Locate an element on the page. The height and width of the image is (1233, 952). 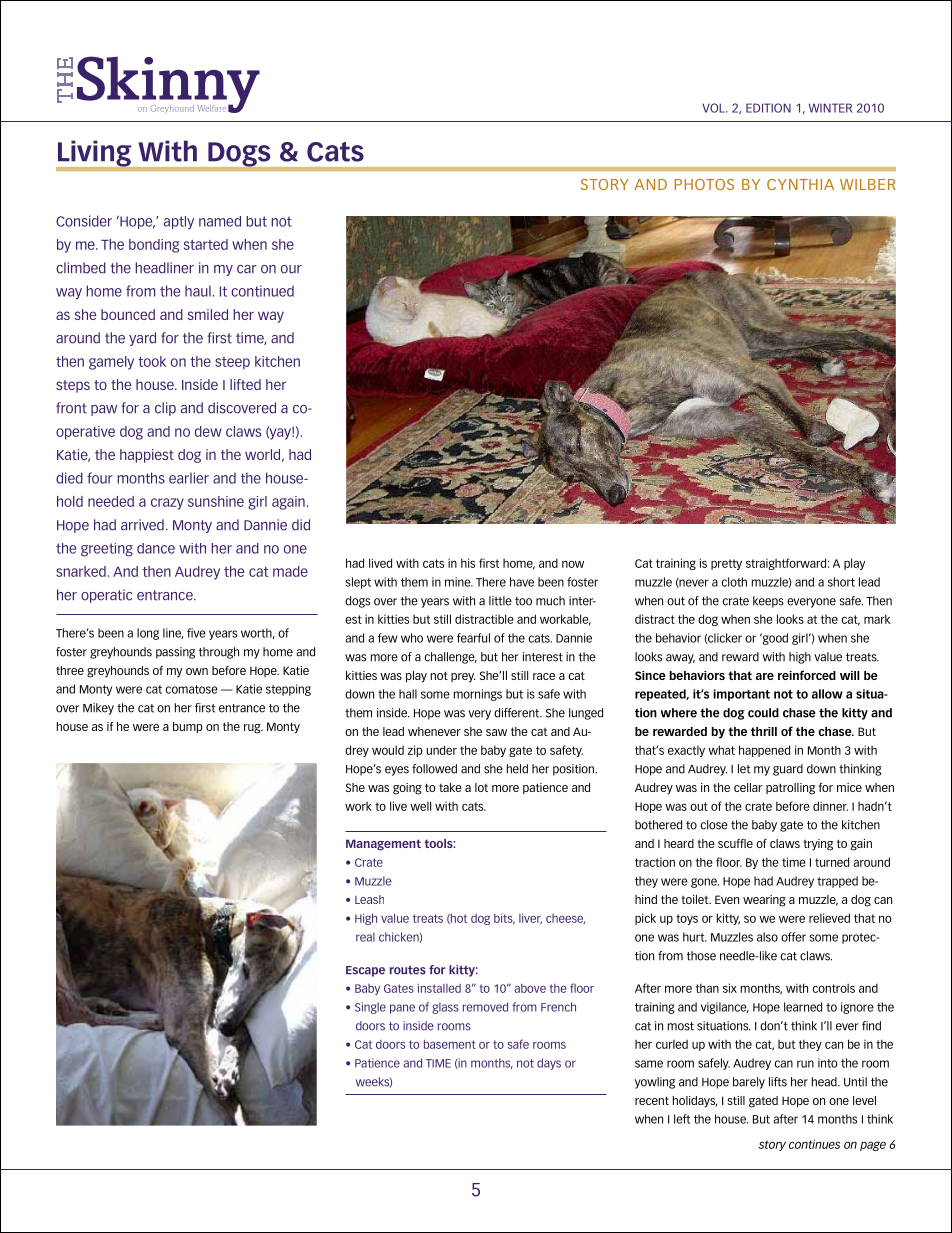
continued is located at coordinates (262, 291).
